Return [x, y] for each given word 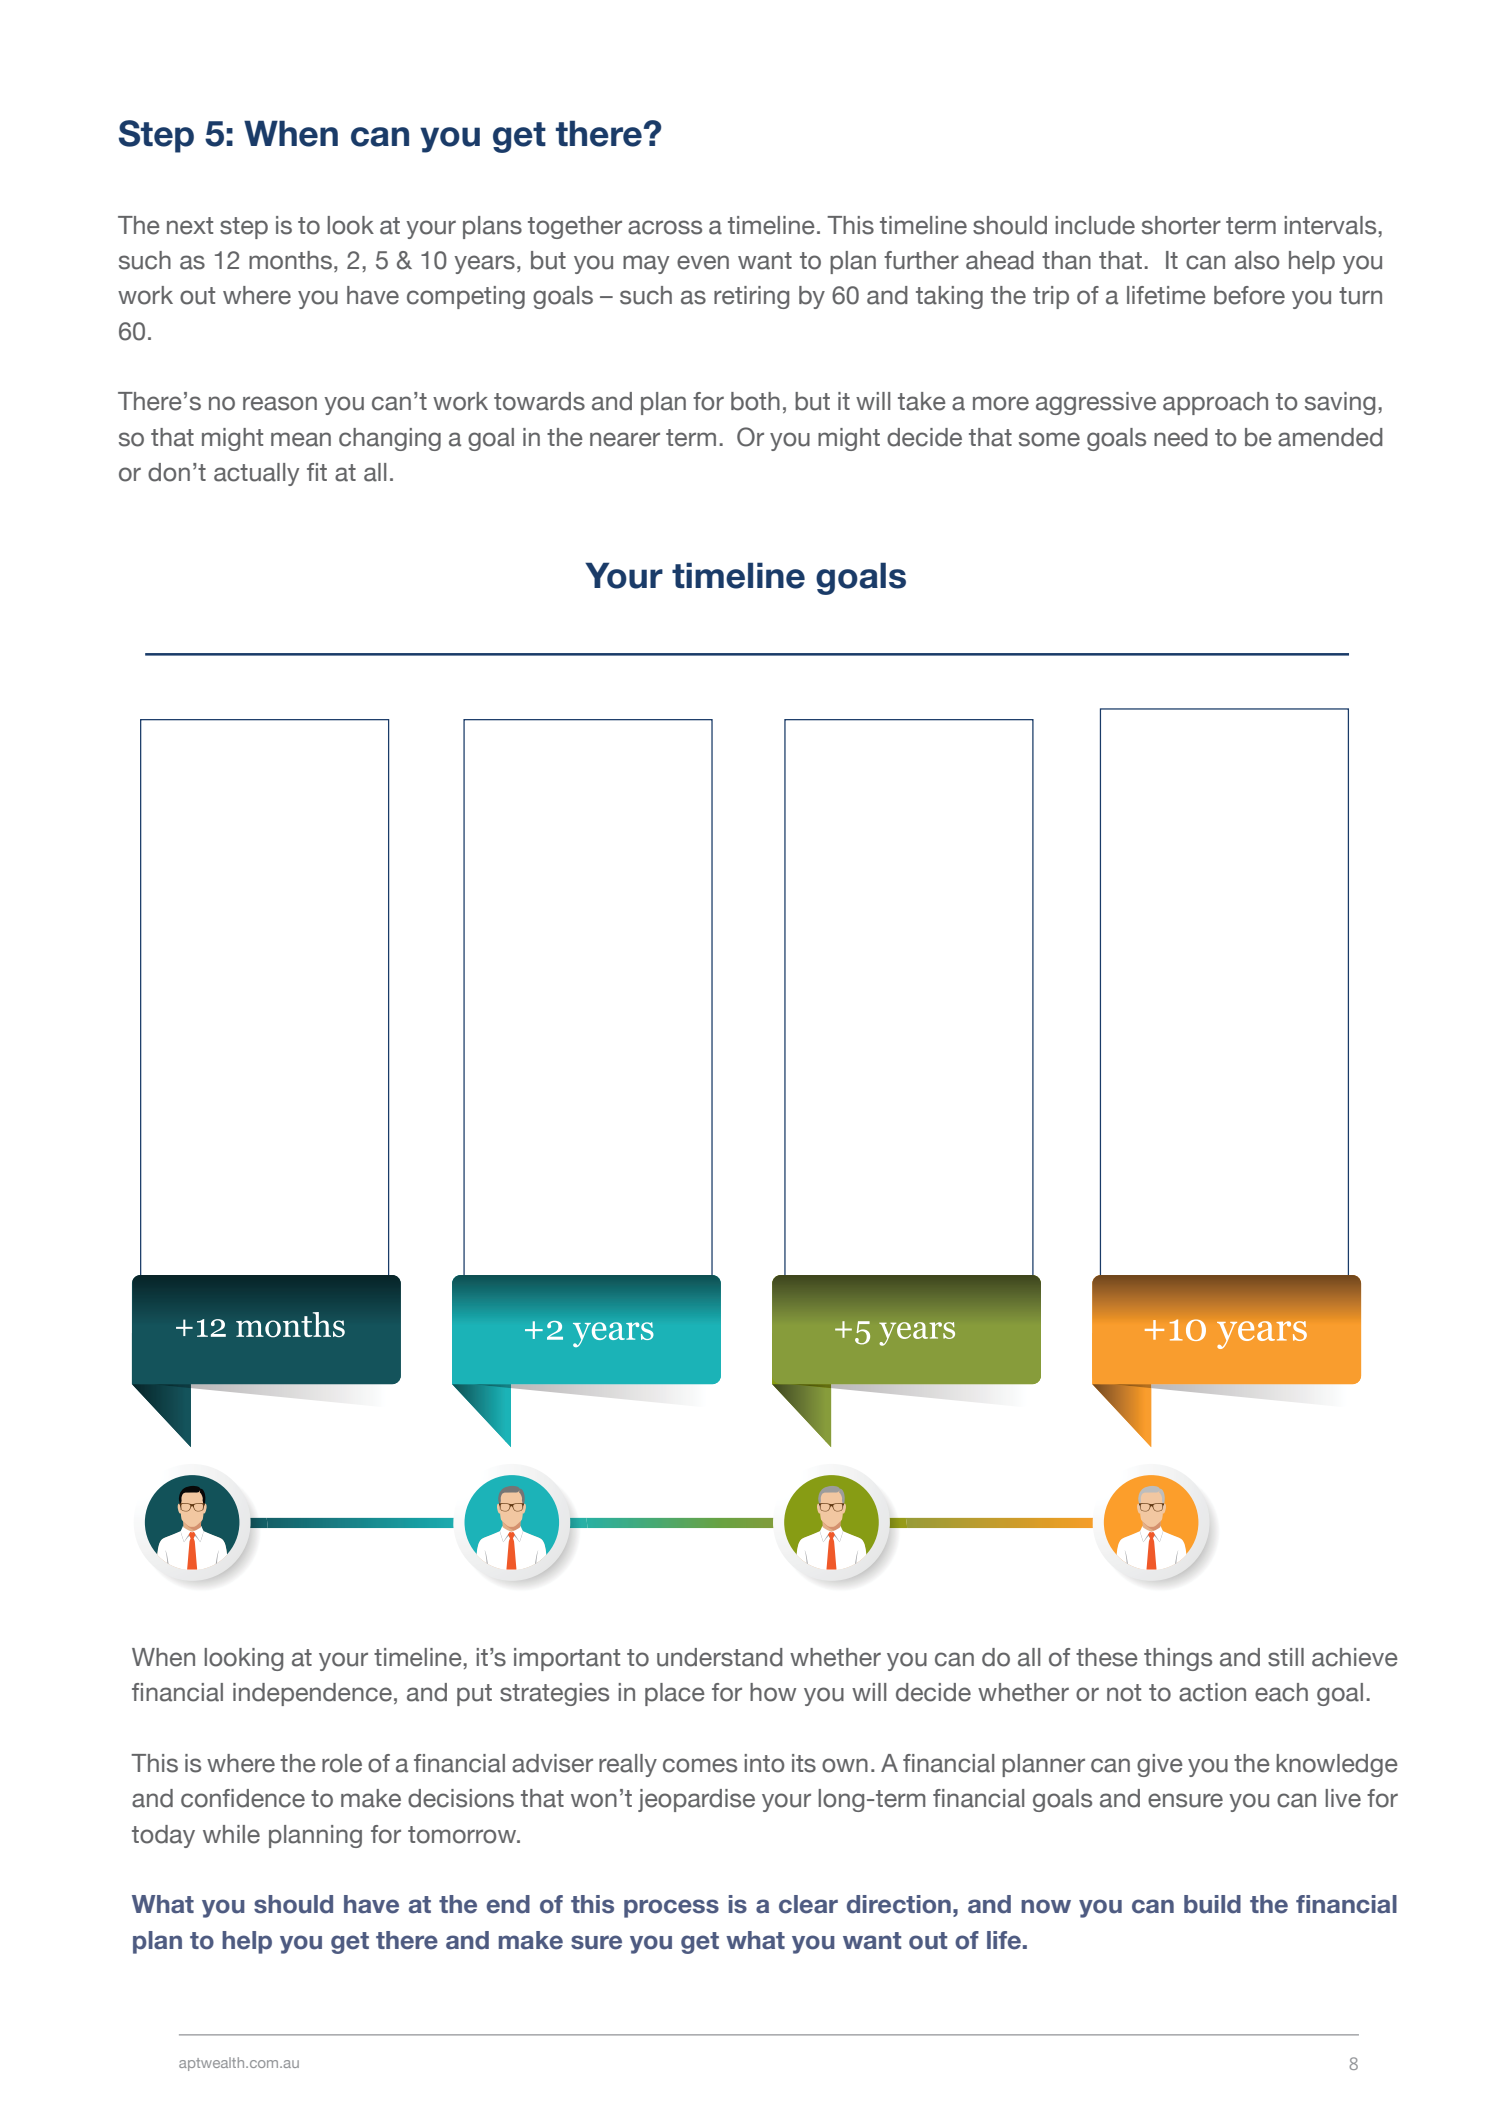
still [1286, 1657]
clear [808, 1904]
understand [720, 1657]
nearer [625, 439]
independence [312, 1694]
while [231, 1834]
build [1212, 1904]
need [1181, 437]
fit [317, 472]
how [773, 1692]
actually [256, 474]
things [1178, 1659]
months [290, 260]
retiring [751, 297]
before [1249, 295]
